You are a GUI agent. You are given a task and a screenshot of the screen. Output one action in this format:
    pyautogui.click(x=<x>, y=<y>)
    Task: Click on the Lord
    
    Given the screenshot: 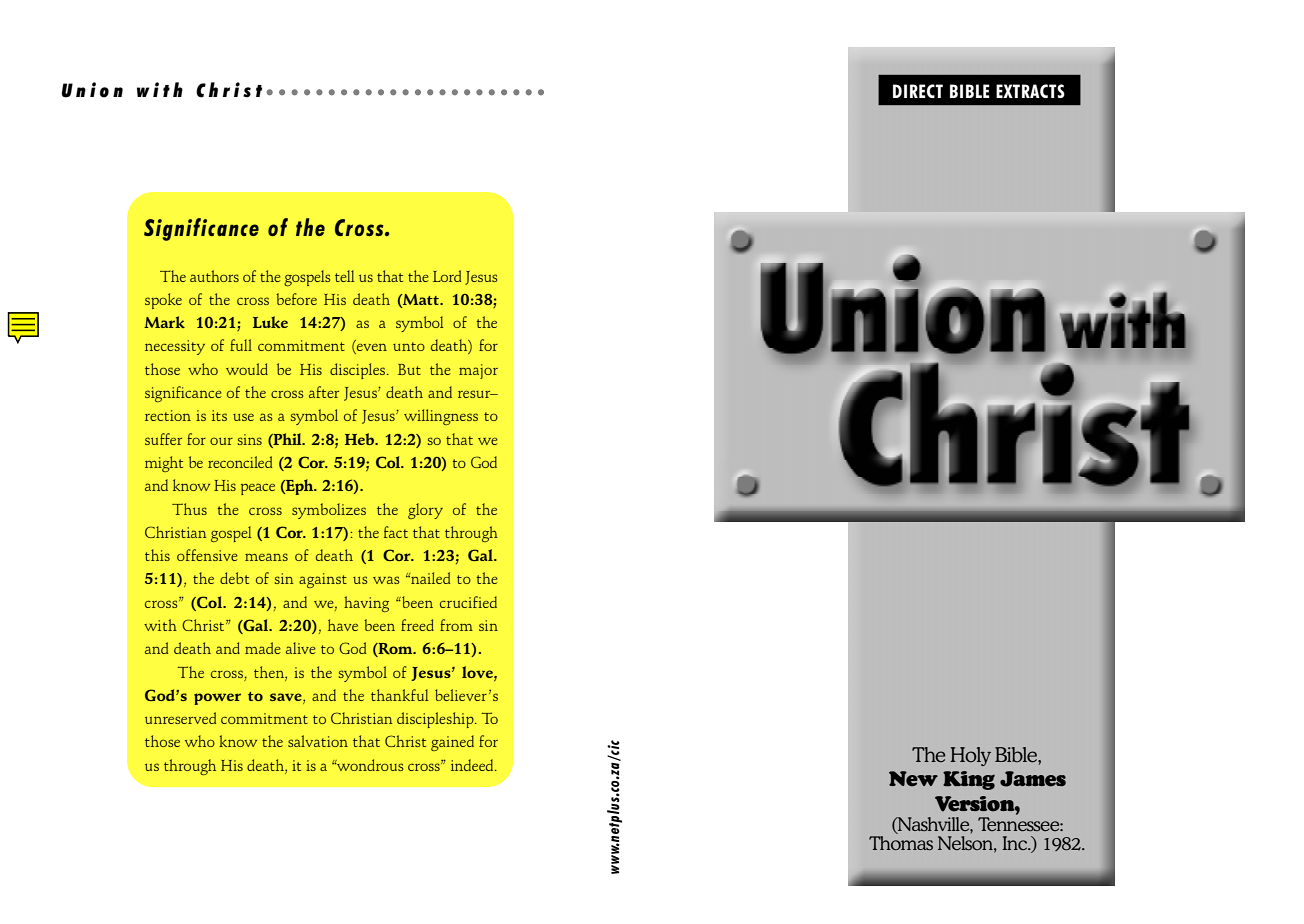 What is the action you would take?
    pyautogui.click(x=447, y=276)
